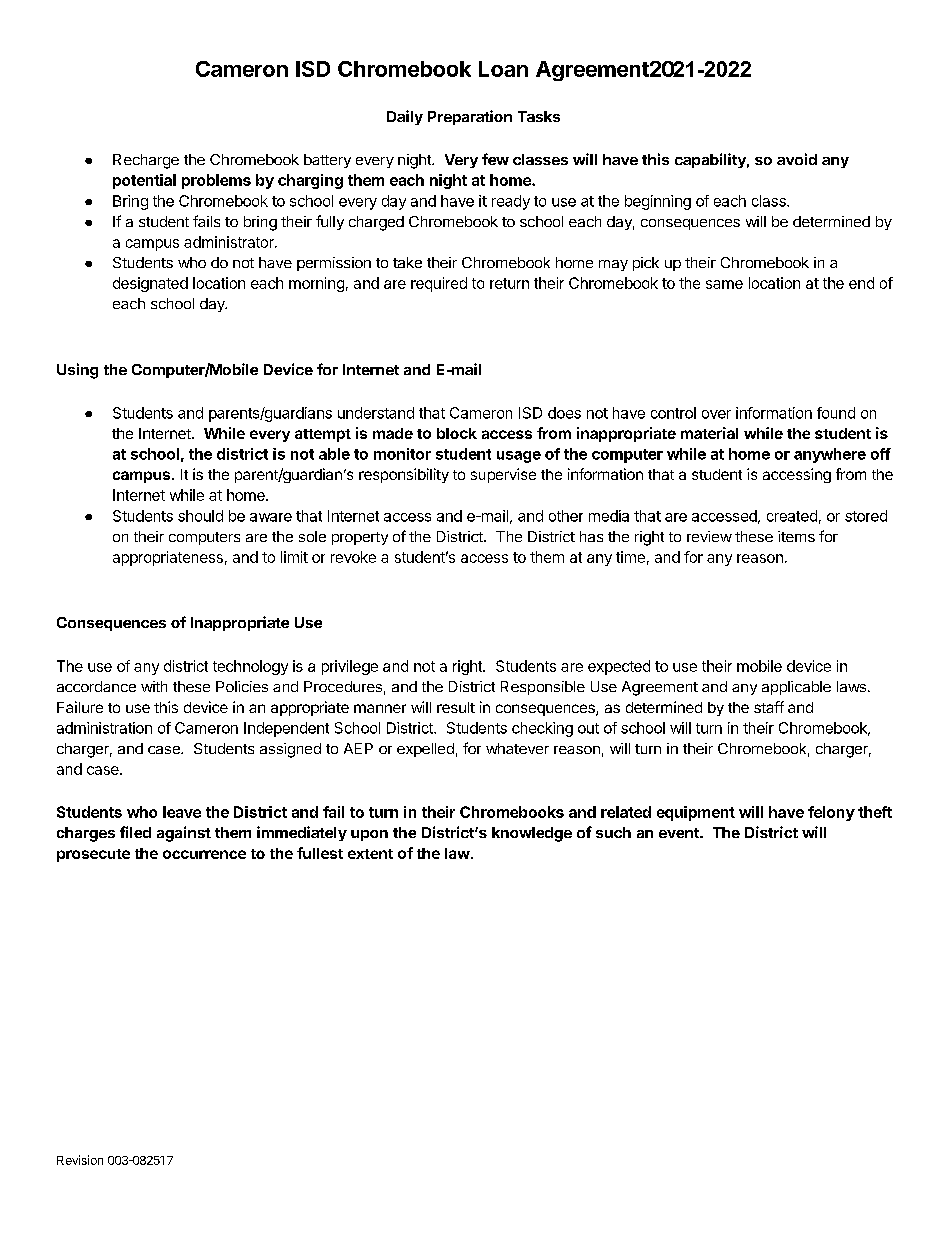 The height and width of the screenshot is (1233, 952). Describe the element at coordinates (154, 686) in the screenshot. I see `with` at that location.
